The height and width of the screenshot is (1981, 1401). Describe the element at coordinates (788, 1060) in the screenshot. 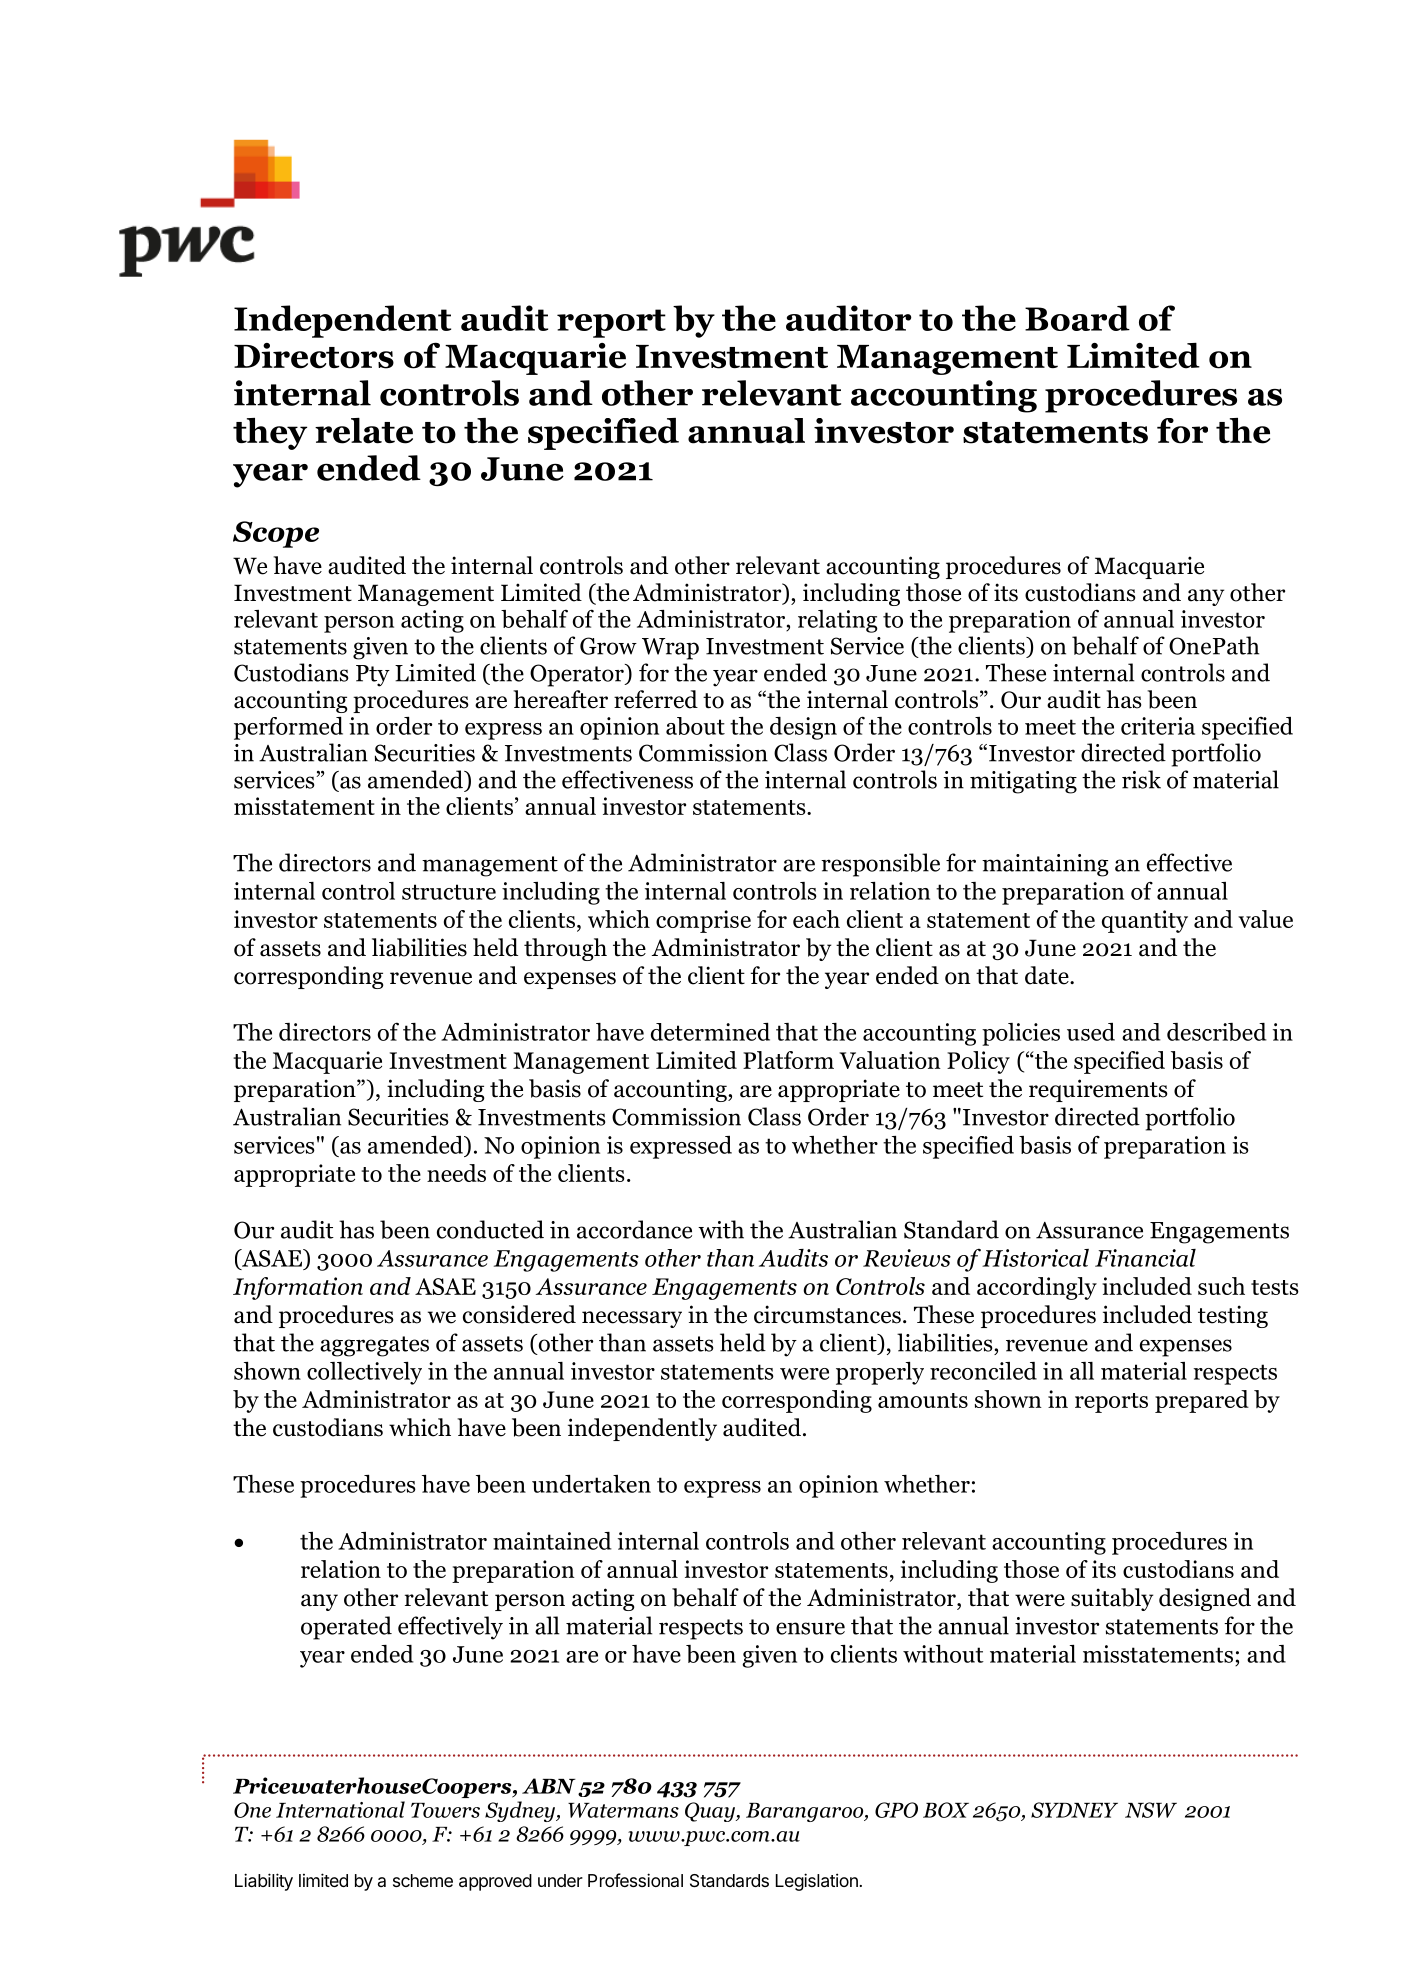

I see `Platform` at that location.
